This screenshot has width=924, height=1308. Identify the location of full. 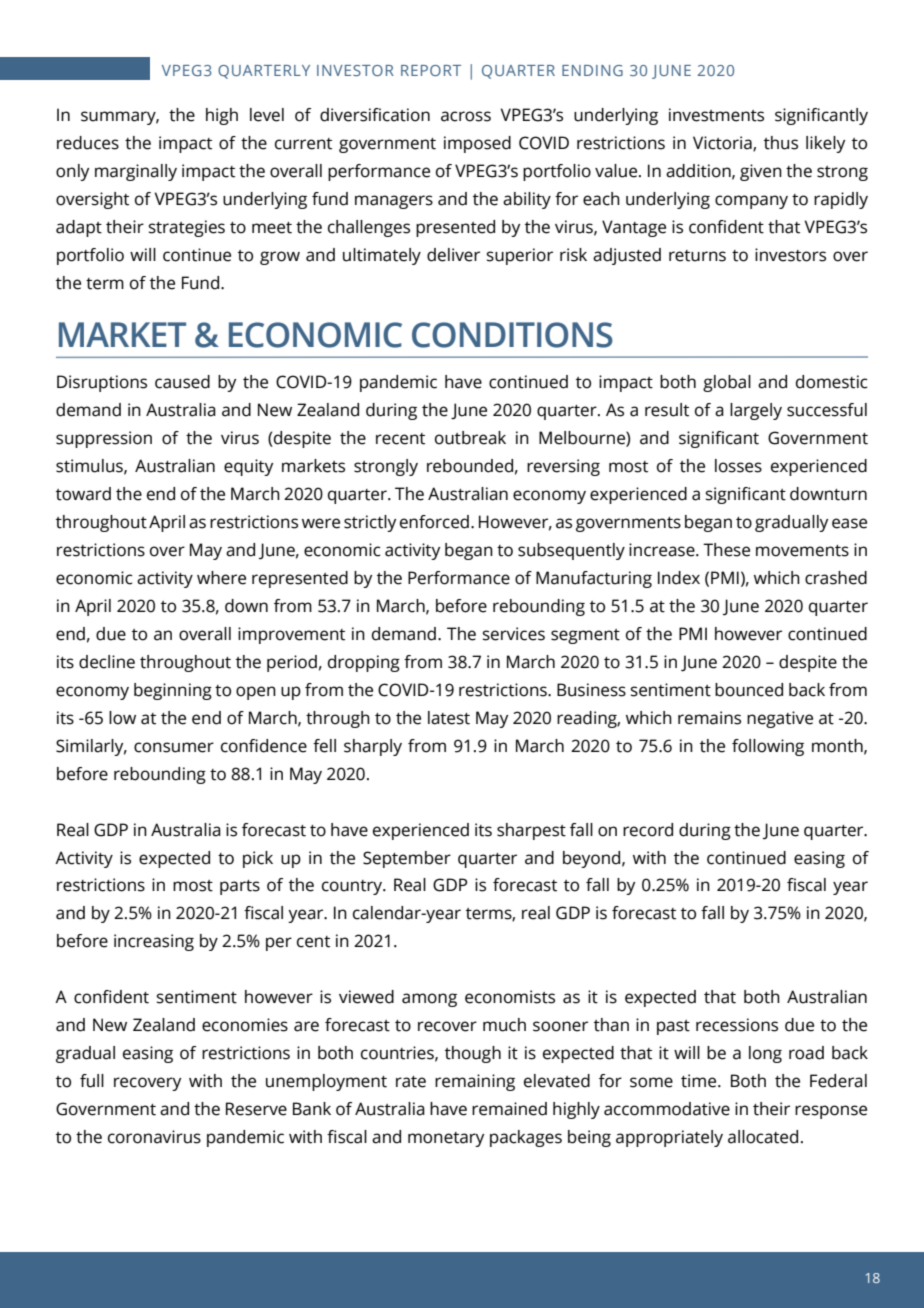
(92, 1081).
